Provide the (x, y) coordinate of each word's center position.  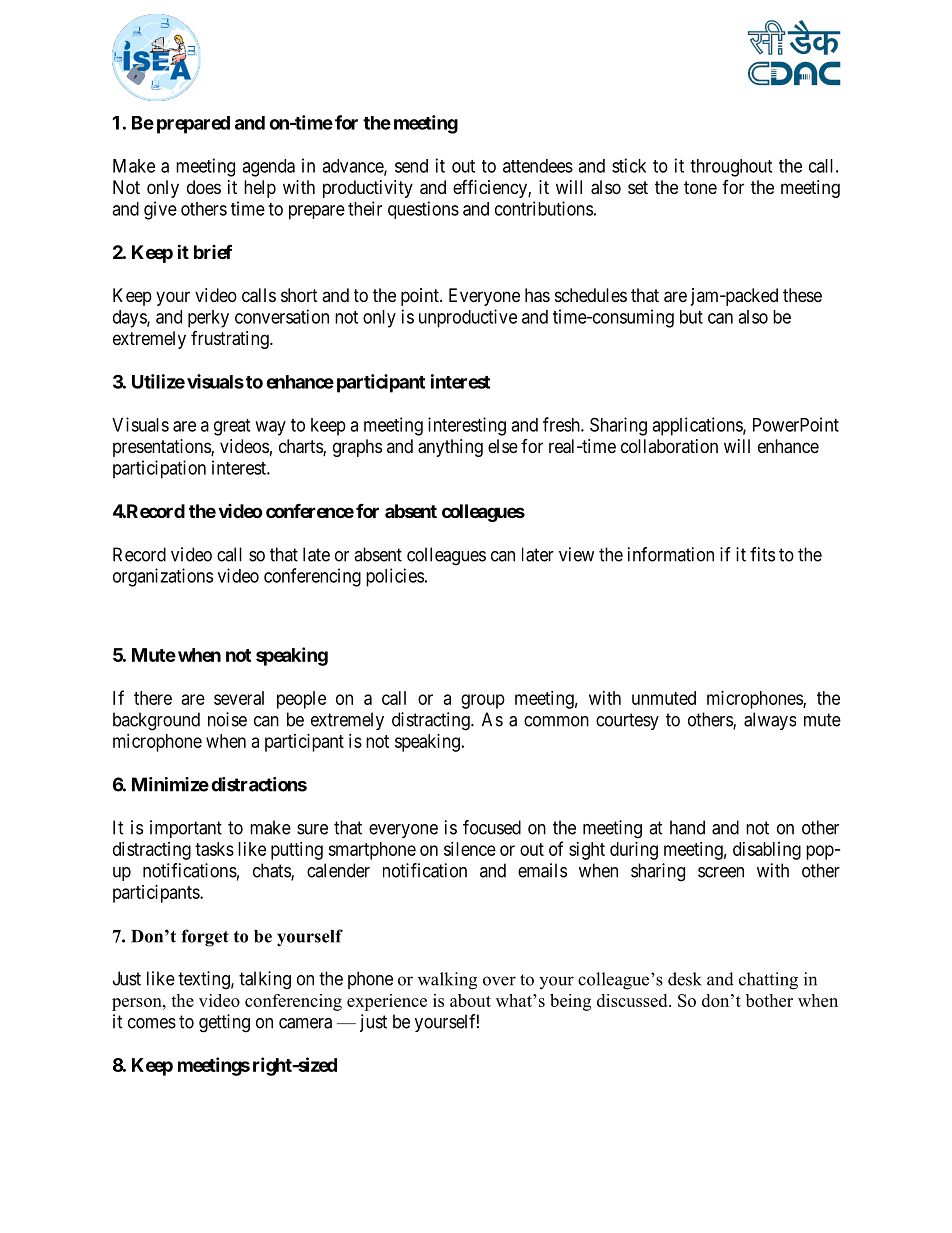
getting (224, 1023)
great (232, 427)
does (204, 187)
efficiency (491, 189)
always (770, 721)
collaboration (669, 446)
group (483, 701)
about (470, 1000)
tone (700, 187)
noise (227, 719)
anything (450, 448)
